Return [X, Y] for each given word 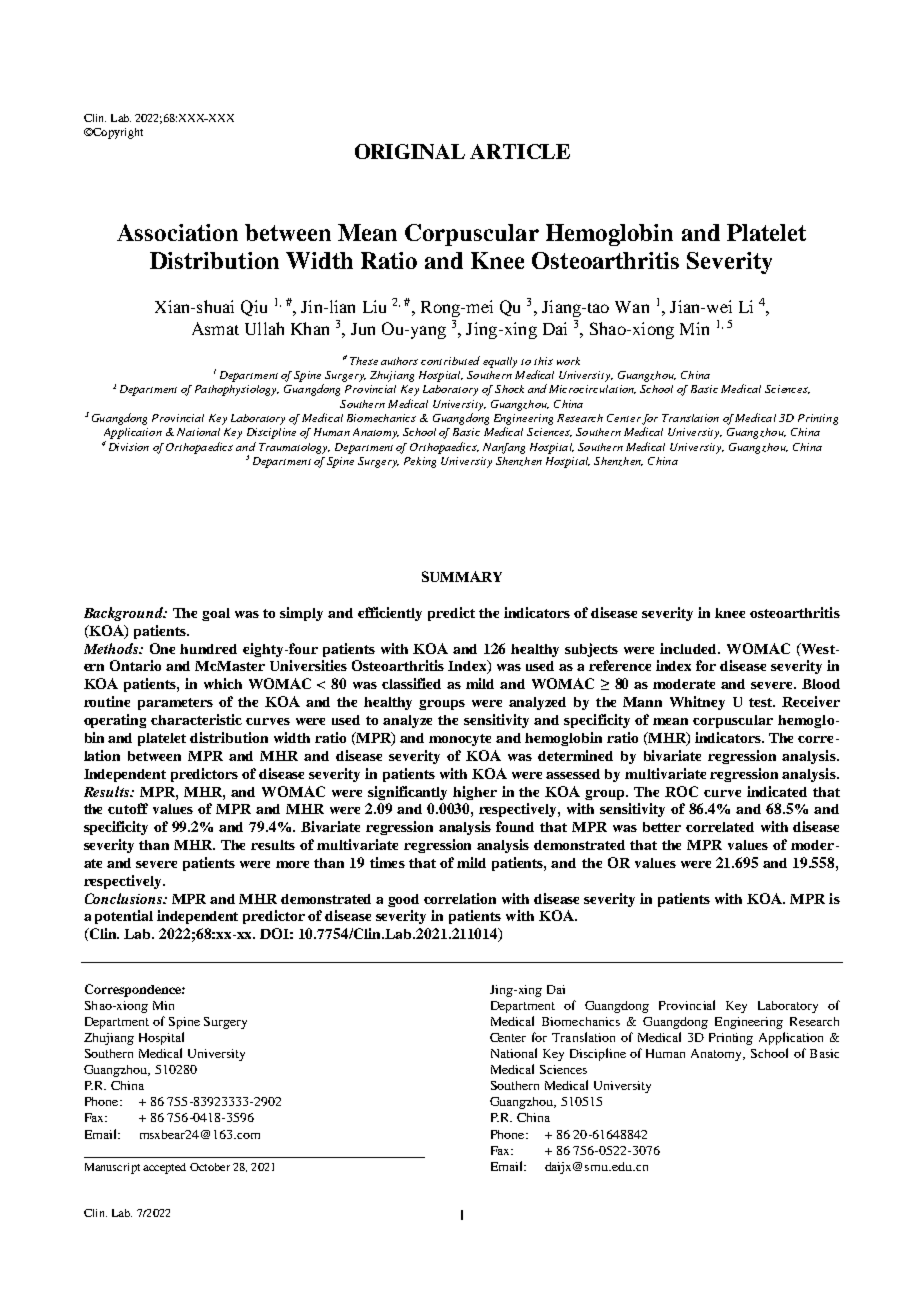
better [662, 827]
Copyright [117, 133]
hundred [208, 649]
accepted [164, 1168]
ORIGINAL [410, 151]
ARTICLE [520, 151]
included [690, 648]
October [210, 1167]
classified [411, 683]
